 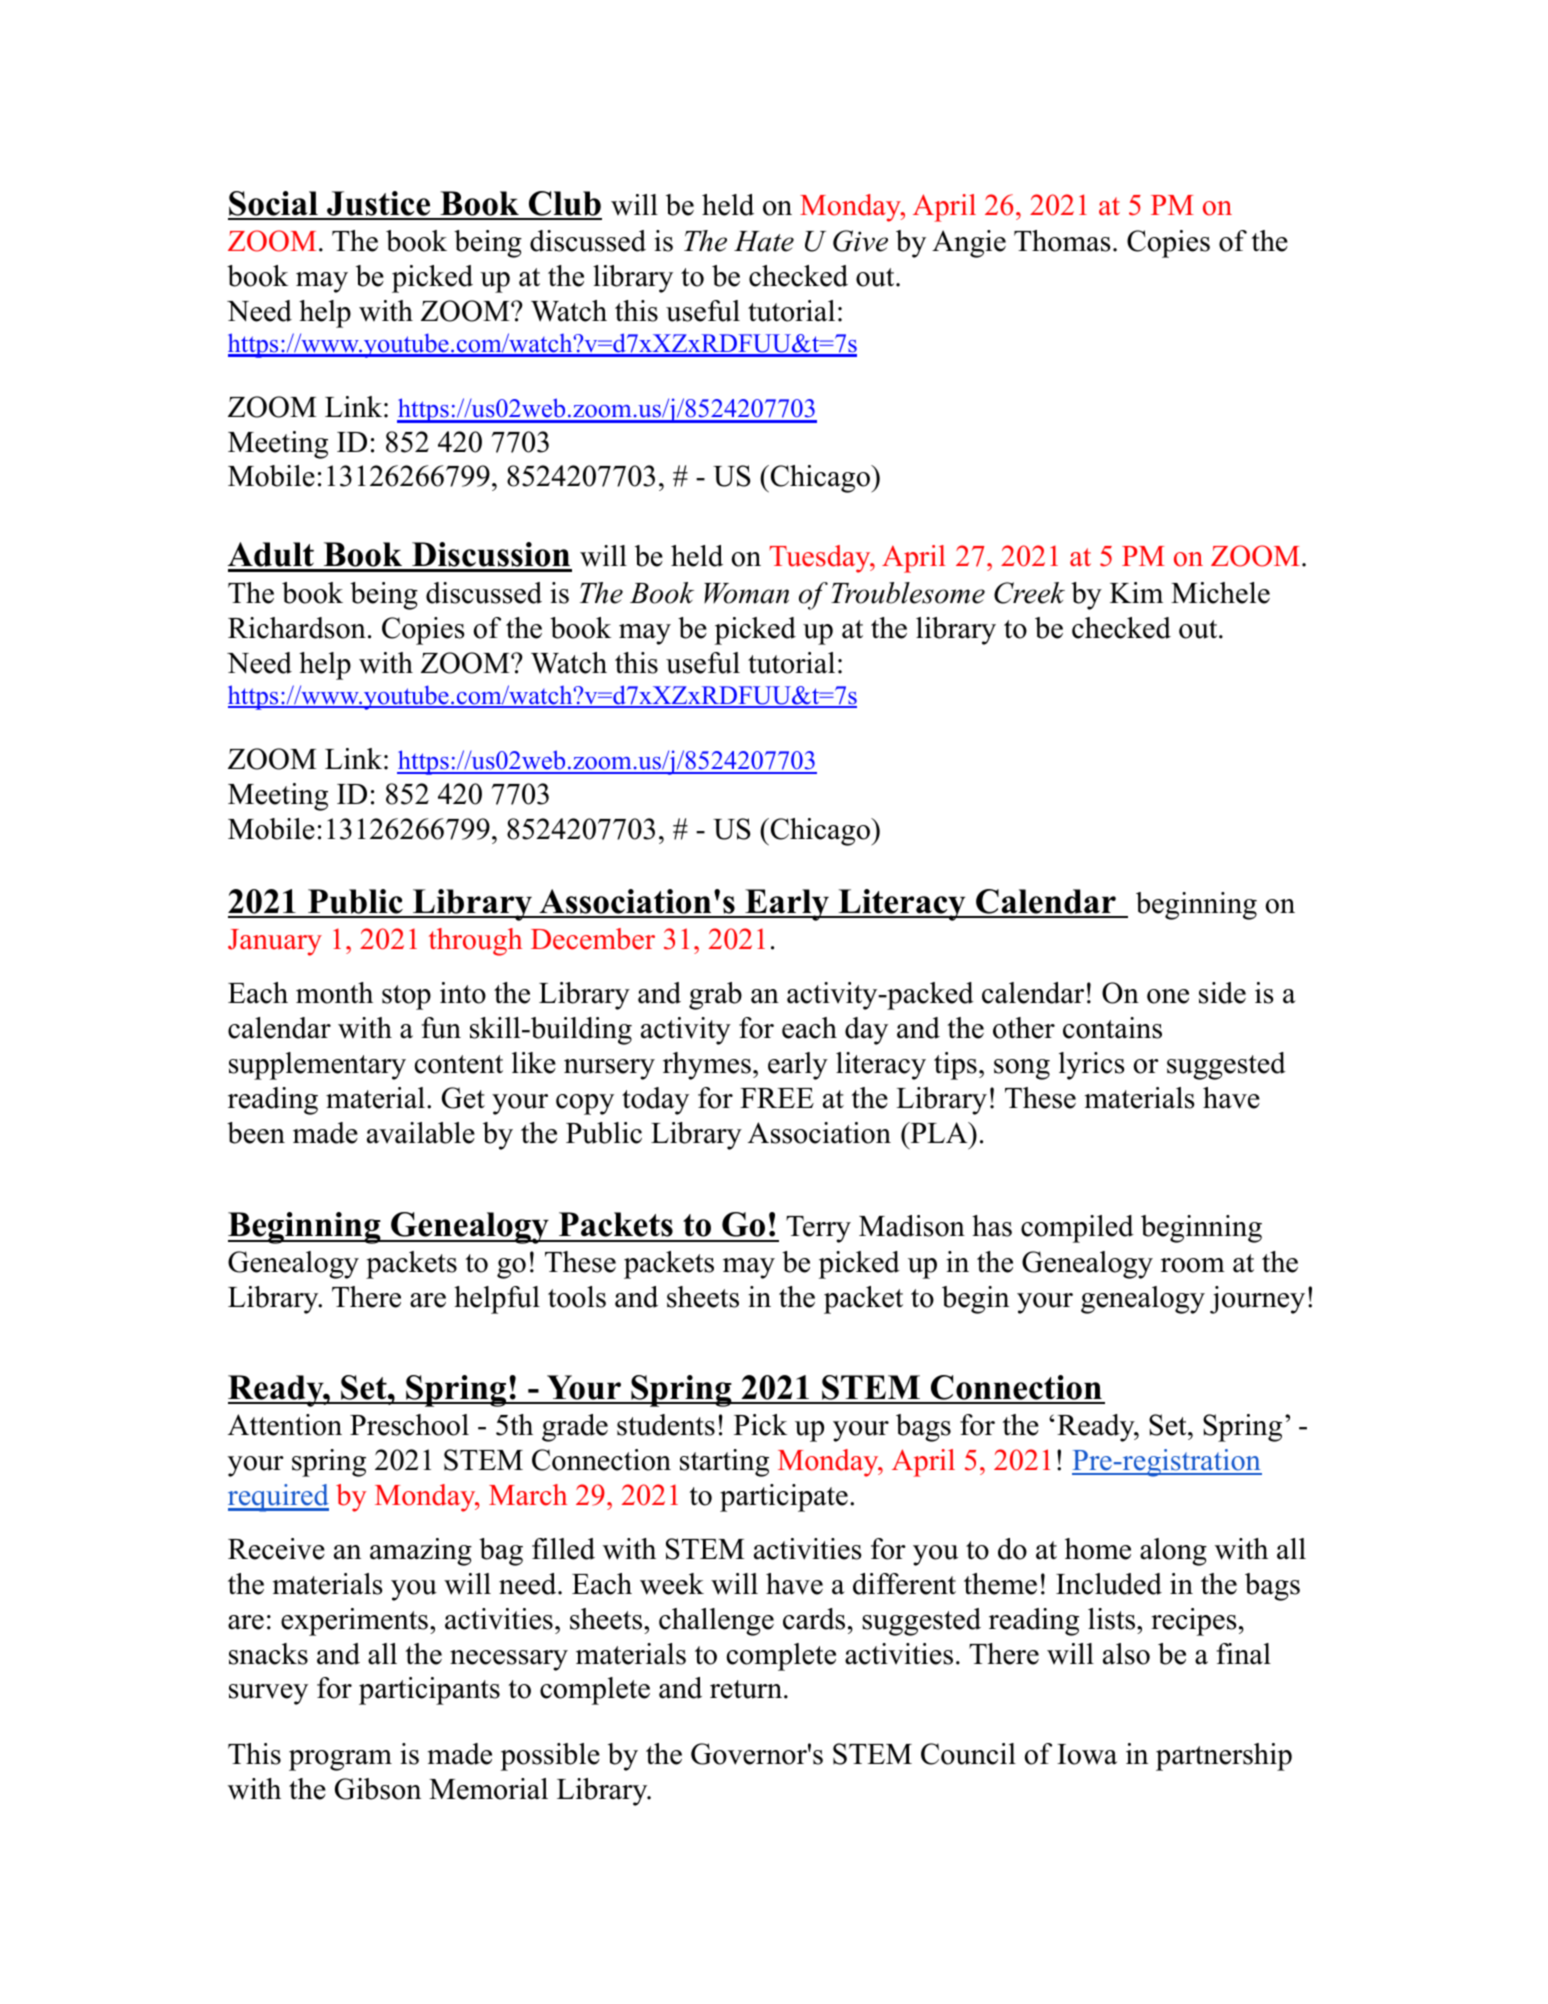 What do you see at coordinates (1112, 1028) in the screenshot?
I see `contains` at bounding box center [1112, 1028].
